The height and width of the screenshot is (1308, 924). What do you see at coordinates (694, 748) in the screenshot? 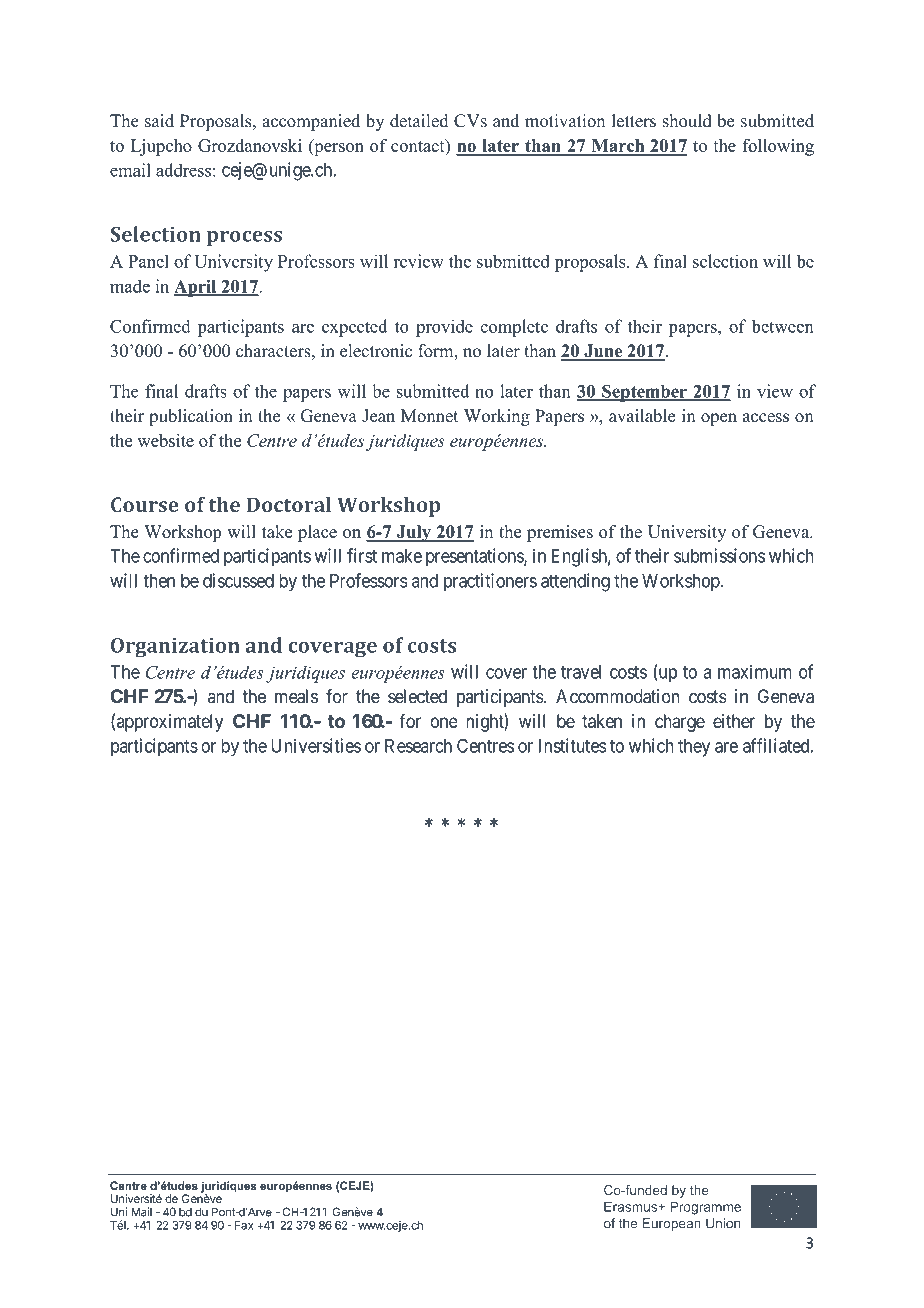
I see `they` at bounding box center [694, 748].
